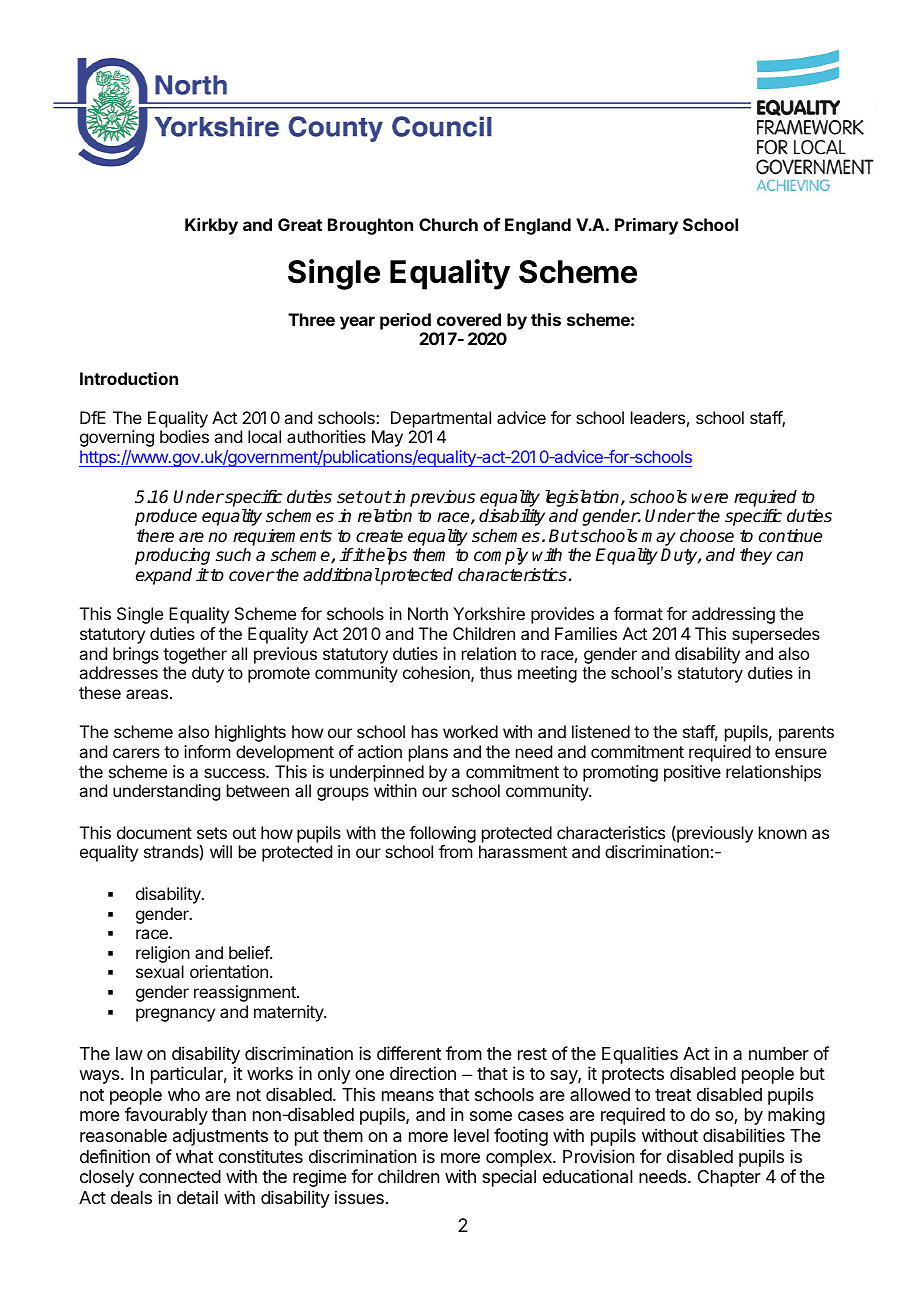  I want to click on Primary, so click(646, 226).
